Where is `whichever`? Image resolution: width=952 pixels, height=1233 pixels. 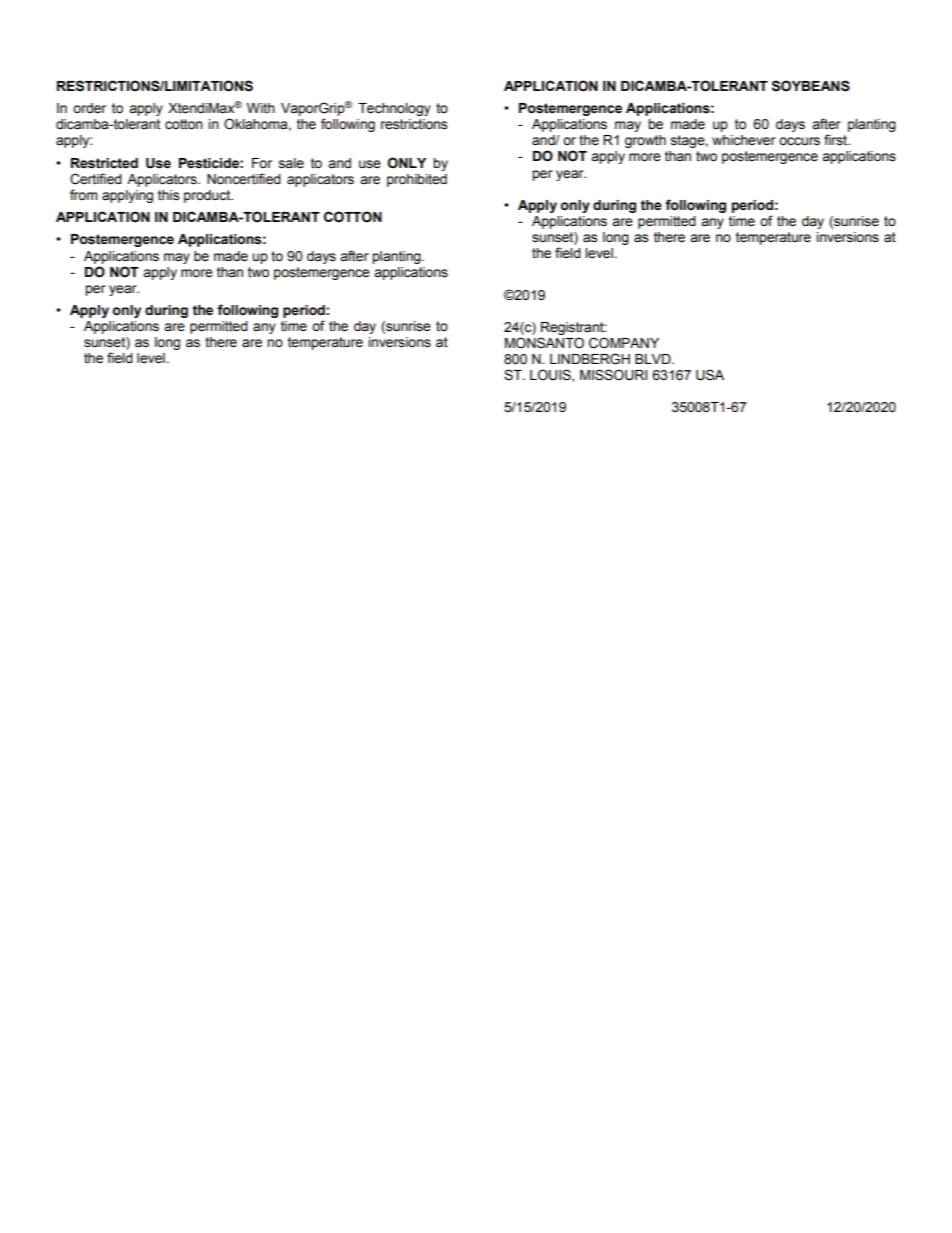
whichever is located at coordinates (744, 140).
